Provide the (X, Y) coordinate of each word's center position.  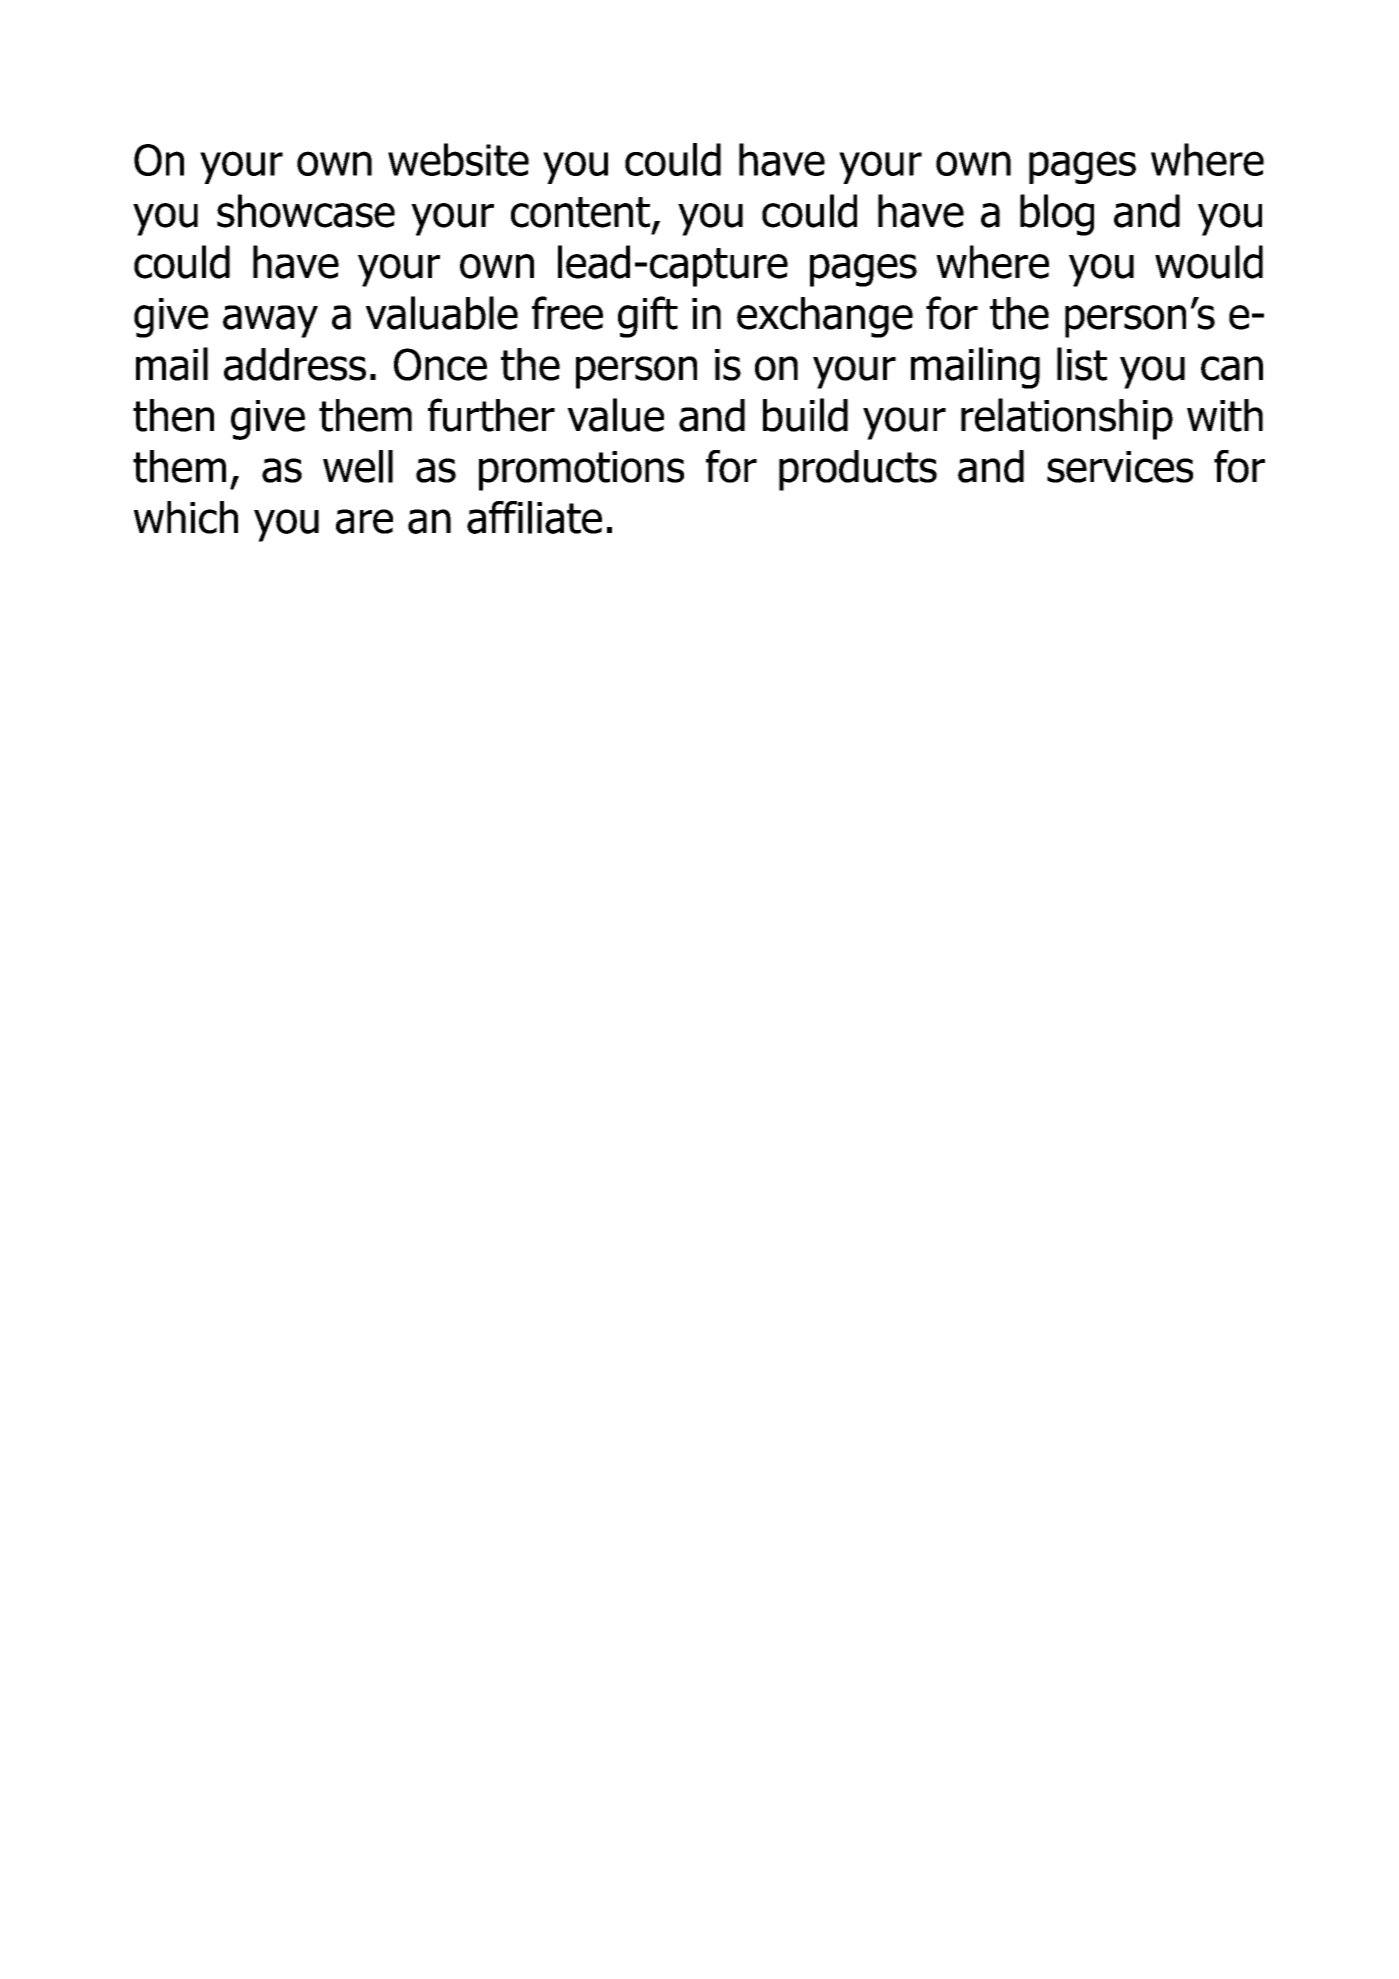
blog (1057, 215)
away (270, 321)
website (458, 159)
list (1082, 364)
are (364, 521)
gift (648, 317)
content (580, 212)
